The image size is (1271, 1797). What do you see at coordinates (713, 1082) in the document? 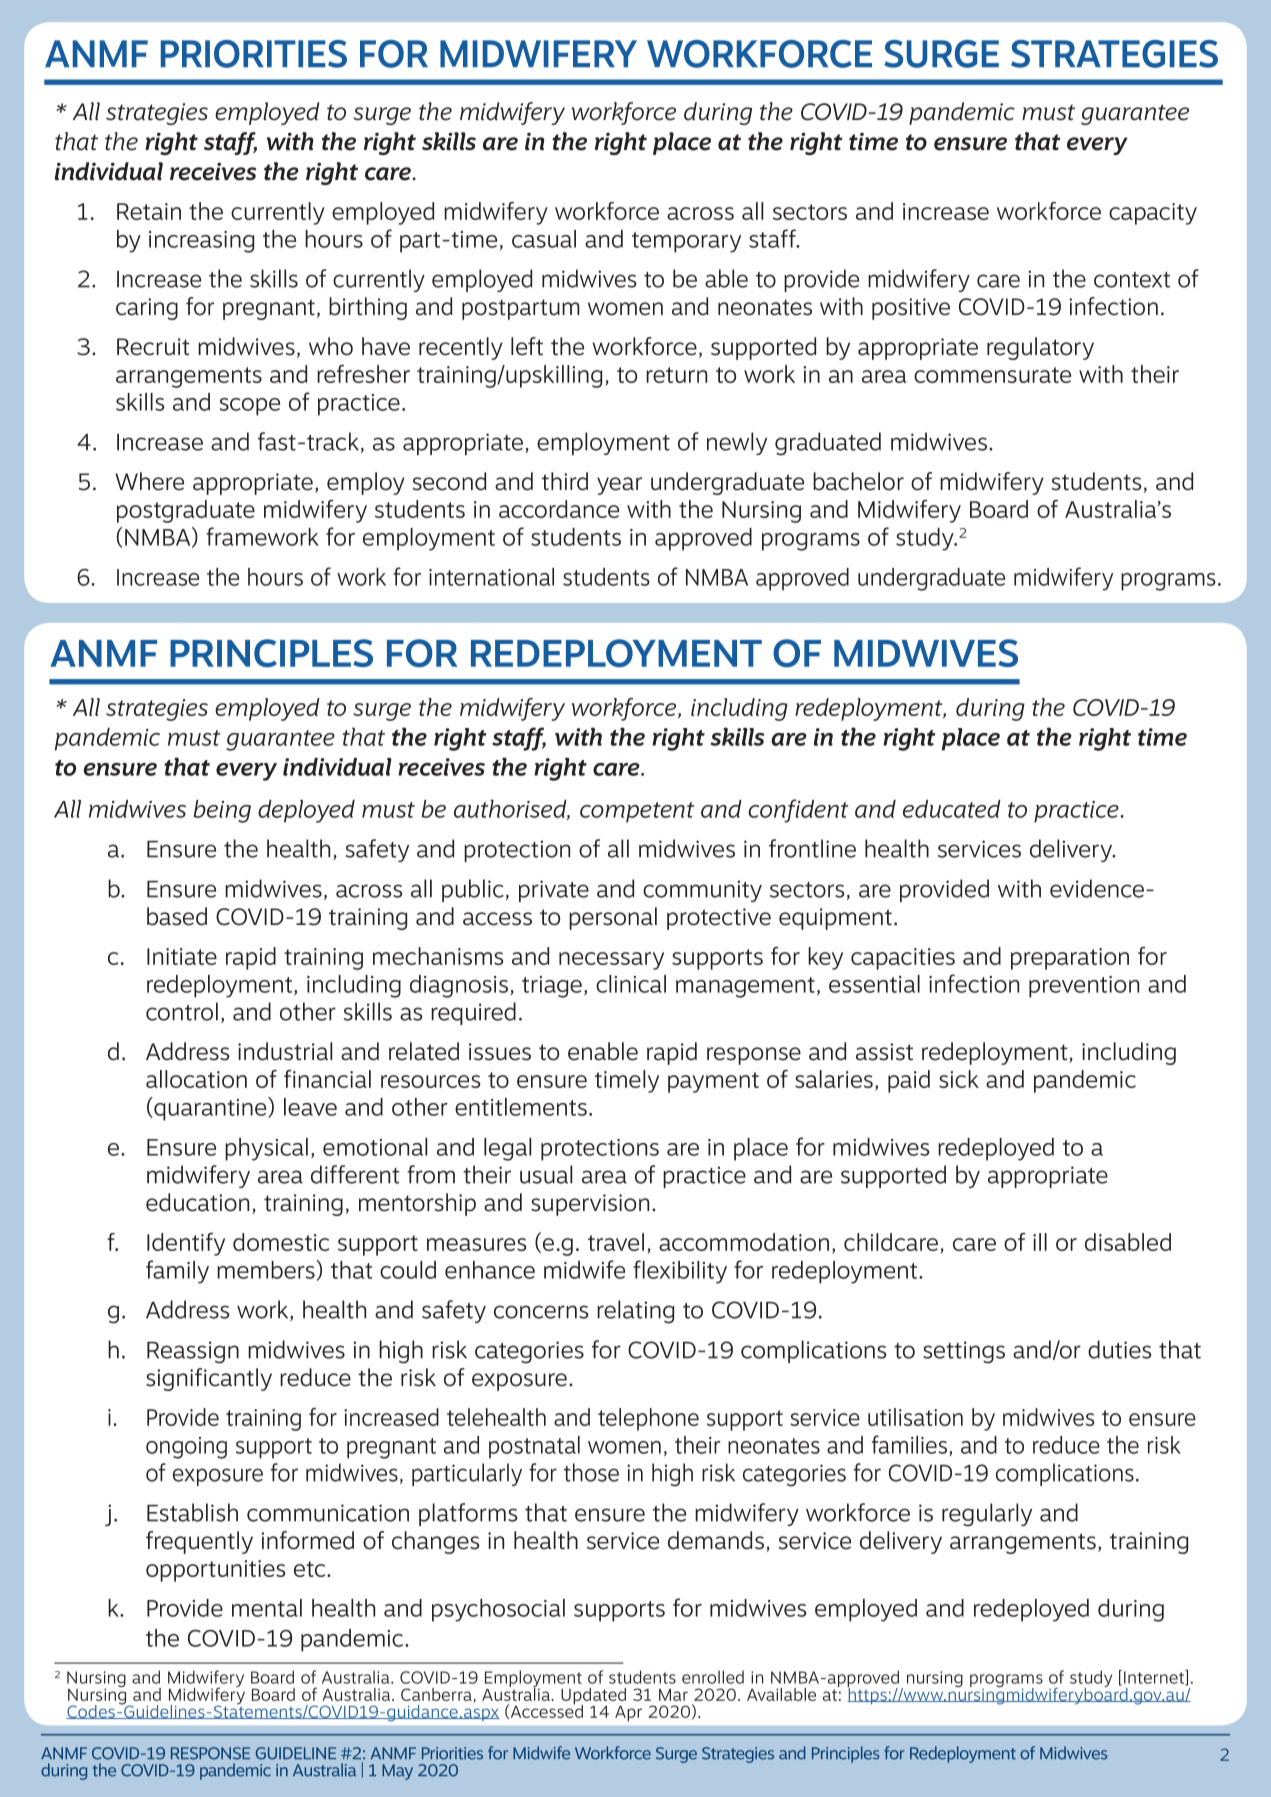
I see `payment` at bounding box center [713, 1082].
